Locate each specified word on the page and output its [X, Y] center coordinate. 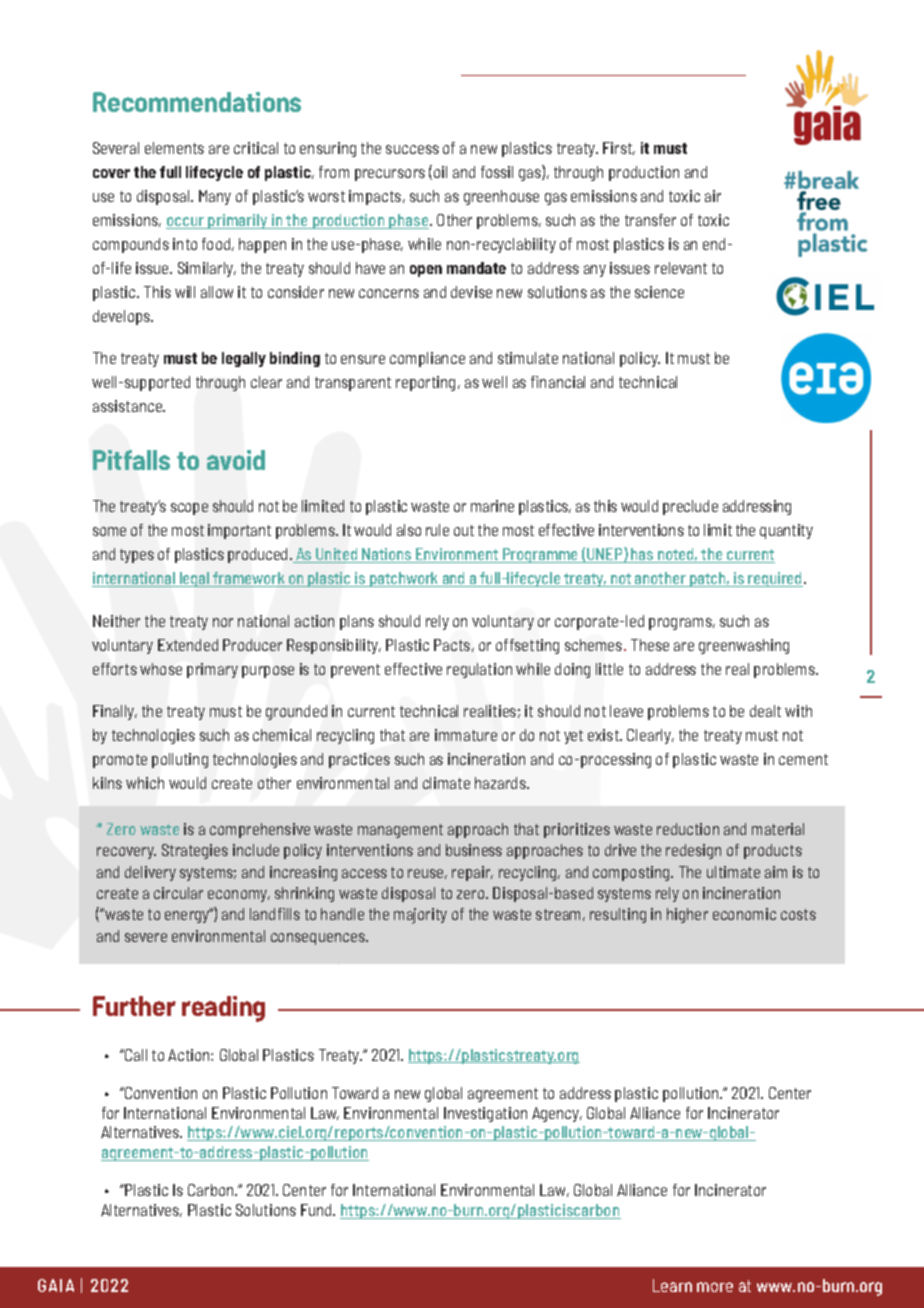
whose [161, 669]
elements [174, 148]
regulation [479, 670]
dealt [765, 711]
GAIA [56, 1285]
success [412, 149]
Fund [317, 1210]
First [619, 148]
